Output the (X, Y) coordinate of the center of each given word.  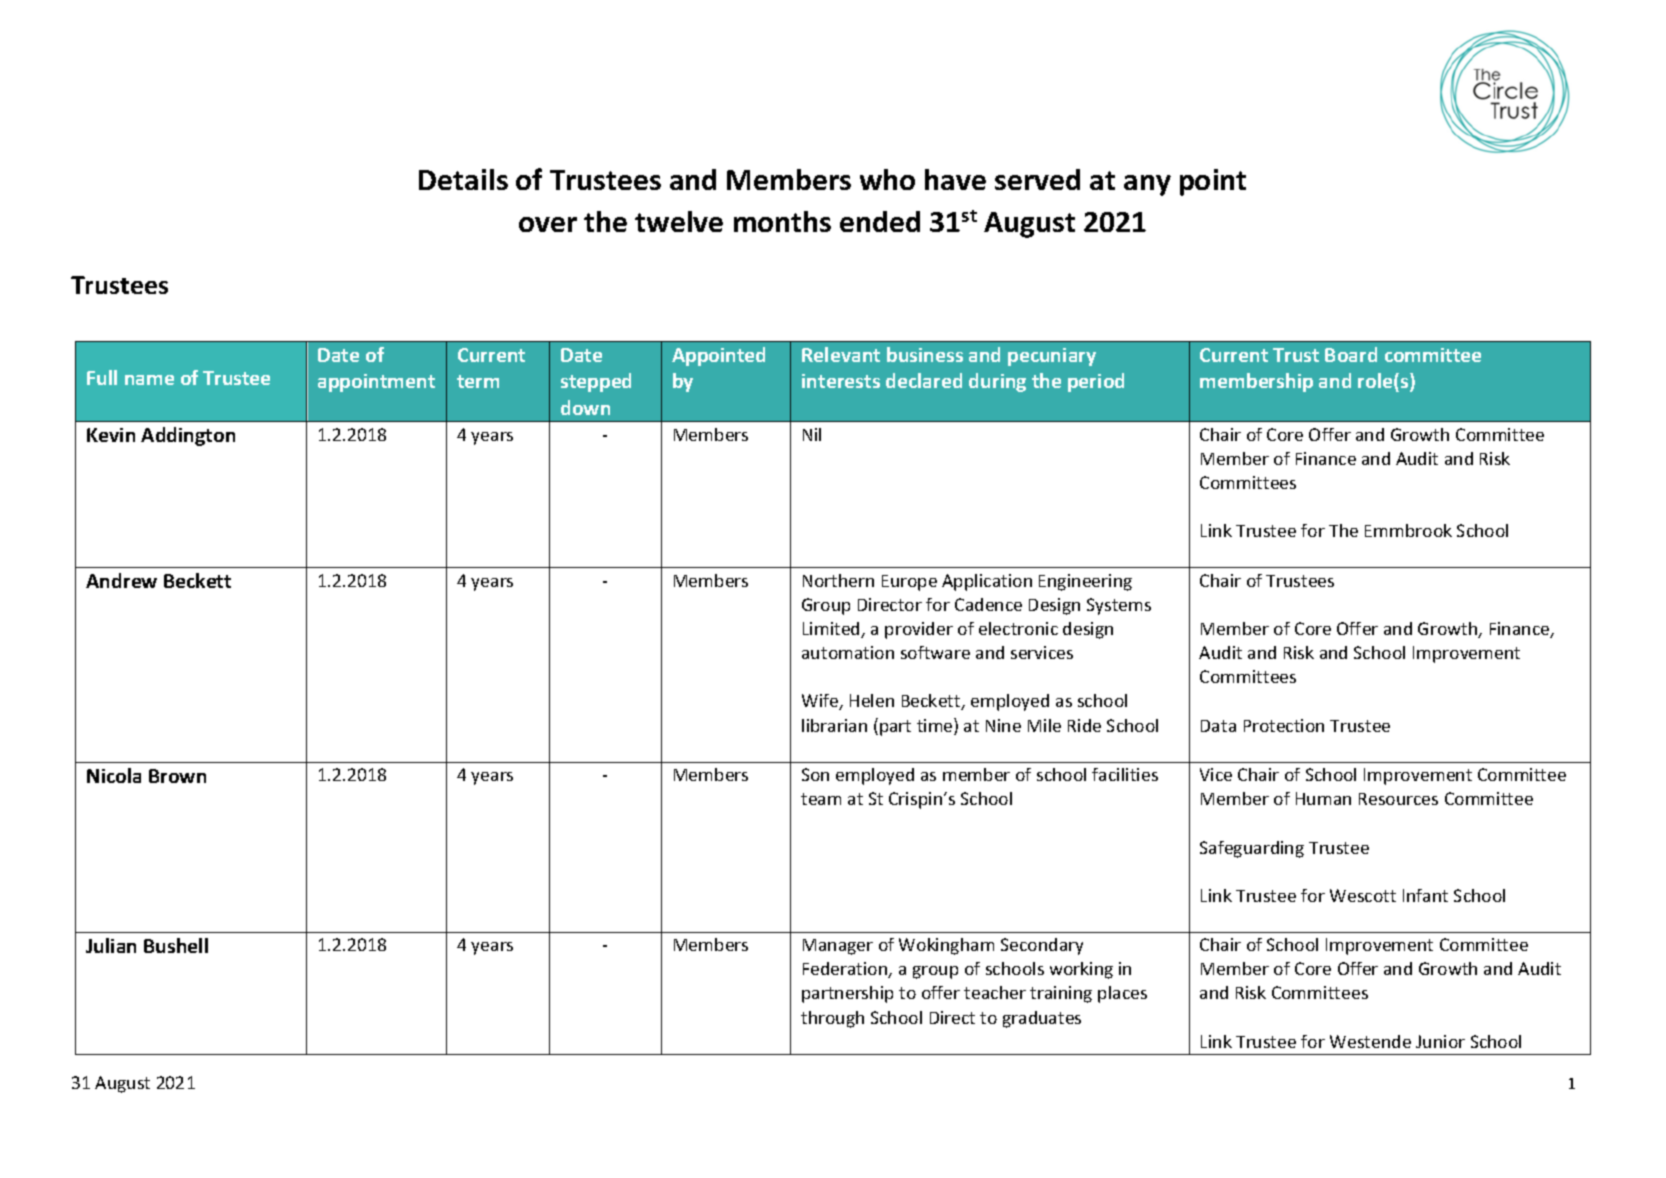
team (821, 799)
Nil (812, 434)
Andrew (121, 580)
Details (463, 179)
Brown (177, 776)
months (782, 221)
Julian (111, 945)
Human (1323, 798)
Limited (832, 630)
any (1147, 185)
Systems (1119, 606)
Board (1351, 354)
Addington (188, 436)
